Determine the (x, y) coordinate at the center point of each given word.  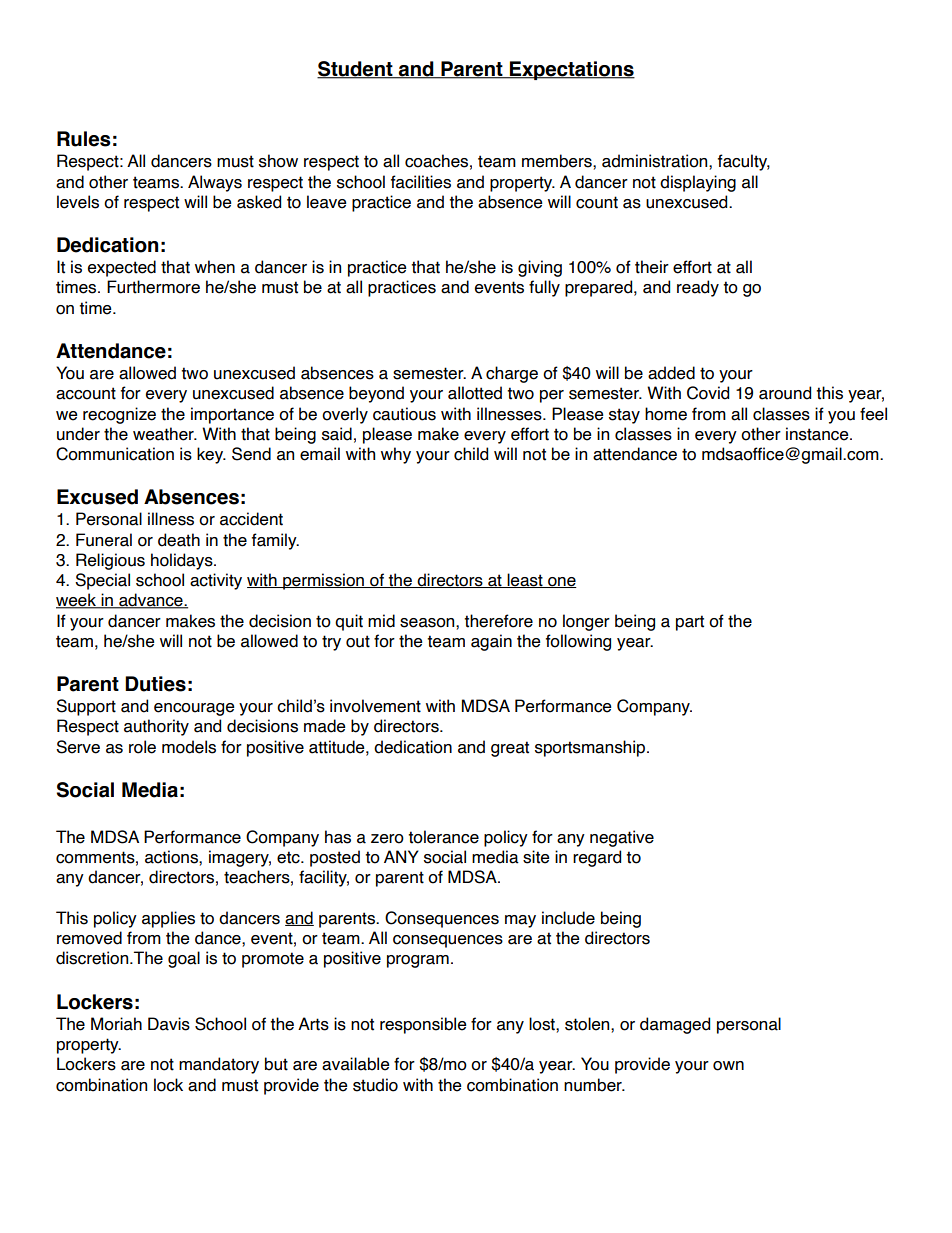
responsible (423, 1025)
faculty (744, 162)
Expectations (571, 70)
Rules (84, 139)
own (728, 1066)
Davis (169, 1024)
